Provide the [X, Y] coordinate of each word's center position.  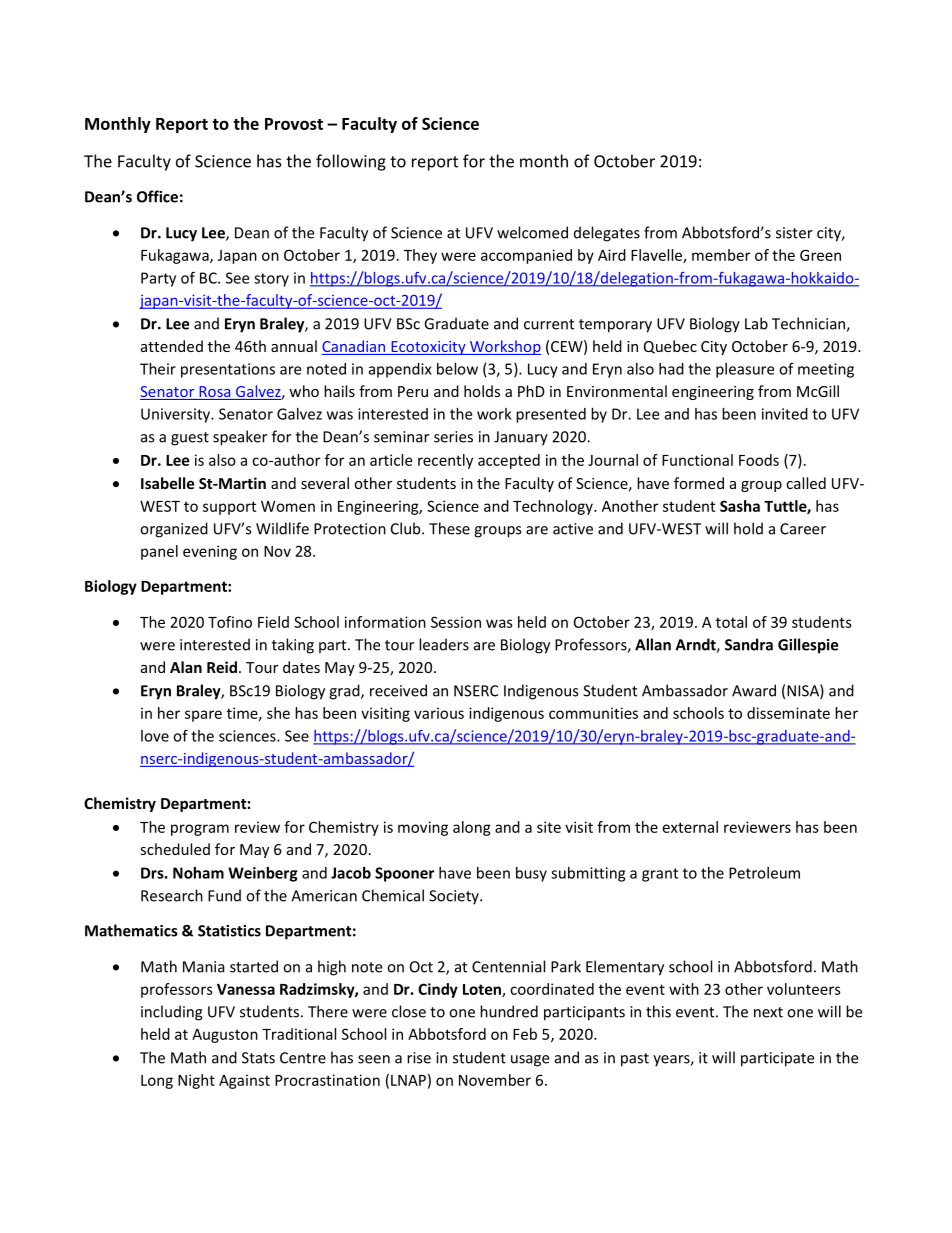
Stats [258, 1058]
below [457, 369]
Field [273, 622]
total [731, 622]
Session [456, 622]
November [495, 1080]
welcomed [532, 232]
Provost [294, 124]
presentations [228, 370]
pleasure [745, 370]
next [768, 1012]
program [200, 830]
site [549, 827]
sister [794, 233]
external [690, 827]
